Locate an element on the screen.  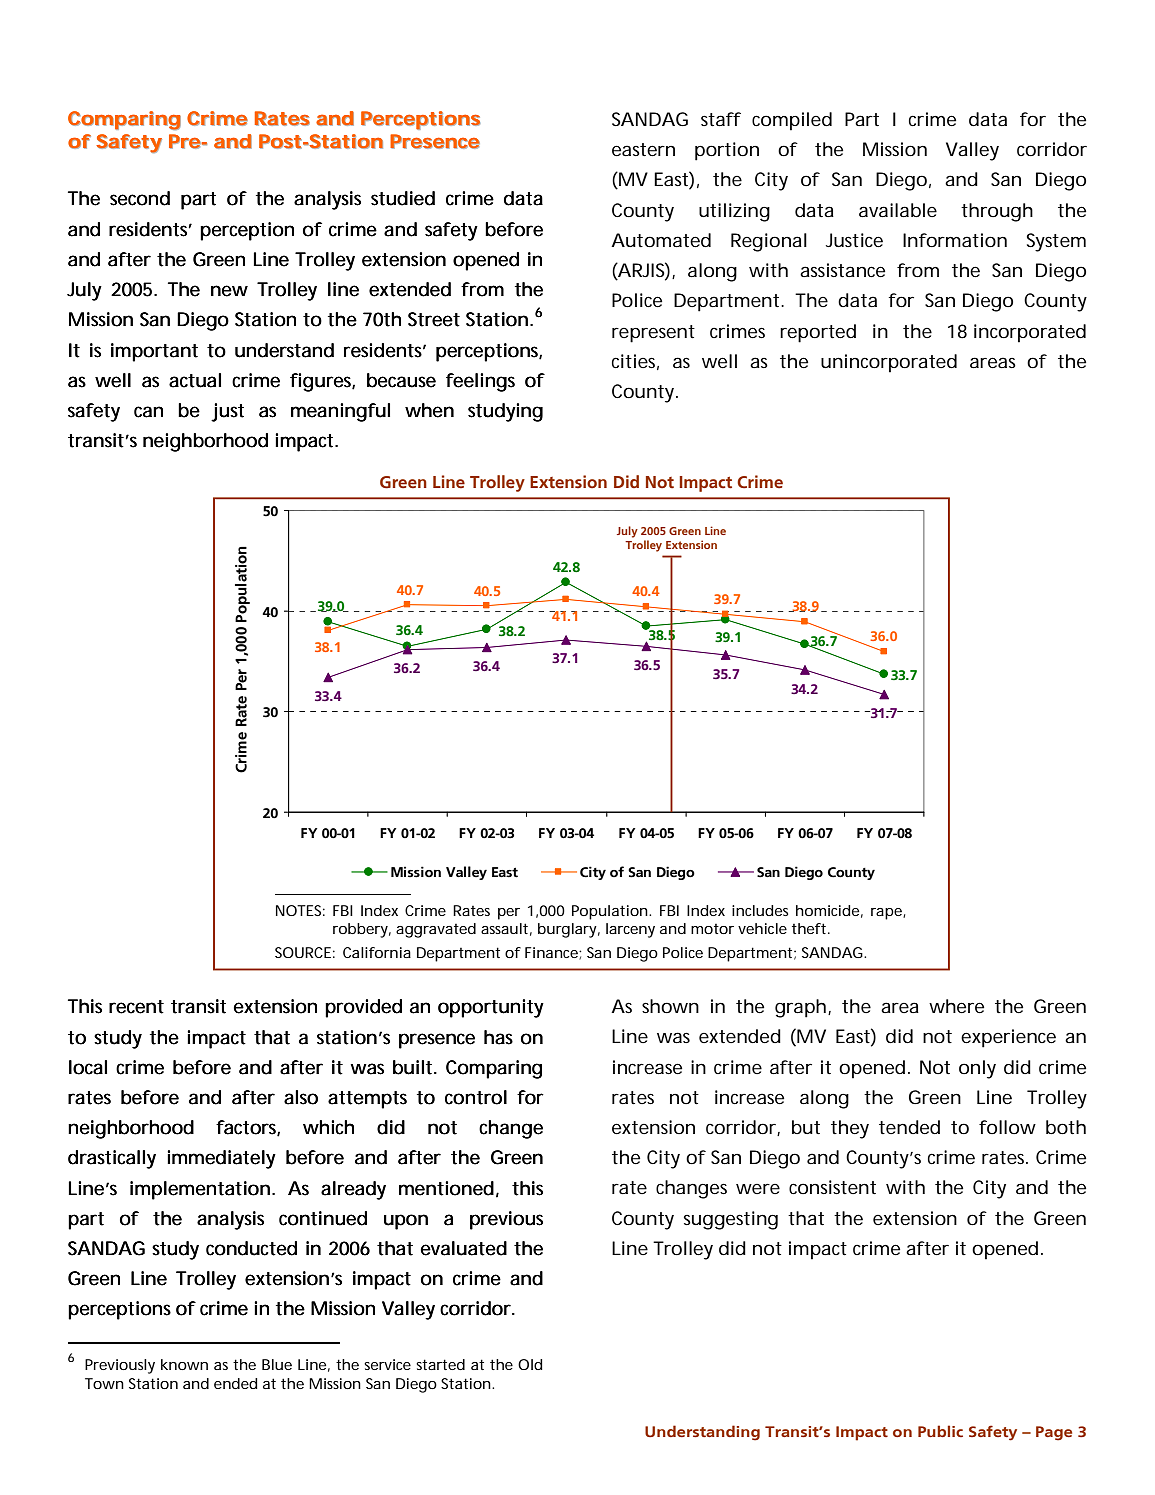
represent is located at coordinates (653, 334).
